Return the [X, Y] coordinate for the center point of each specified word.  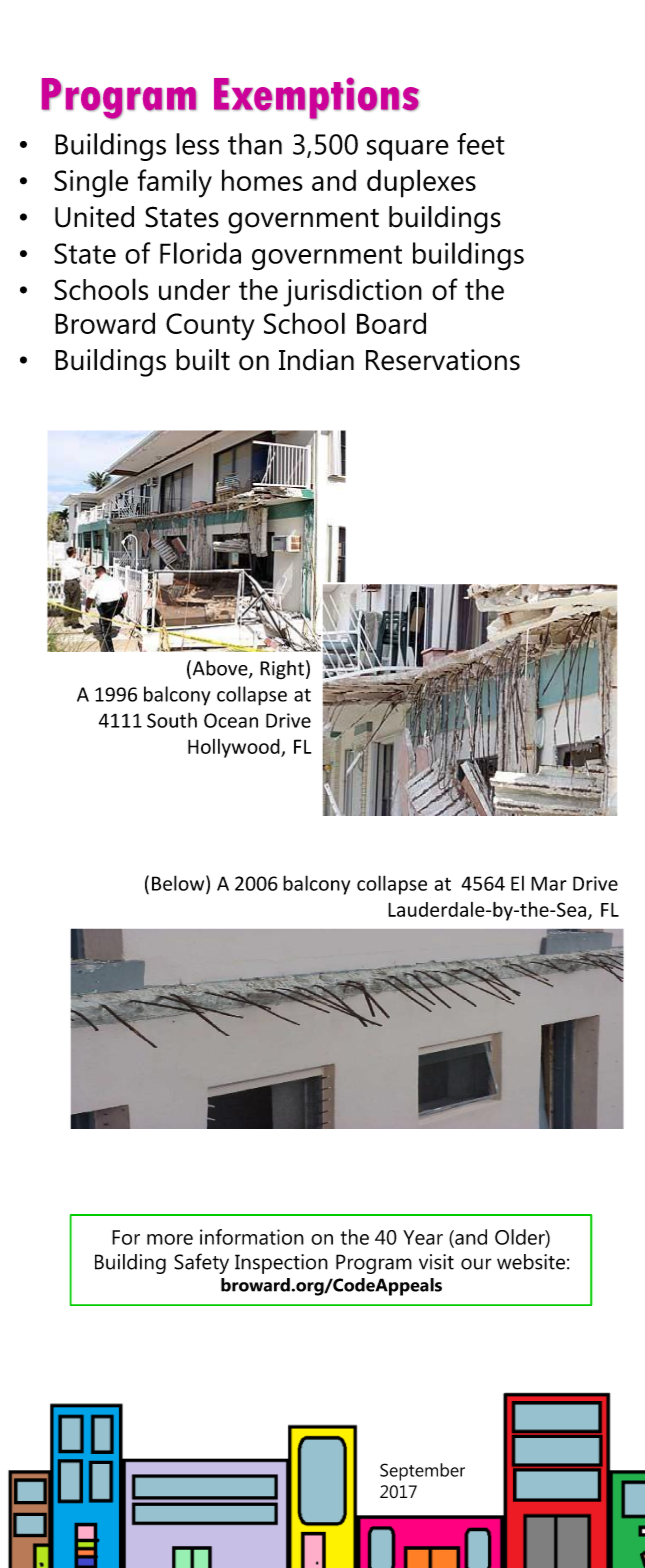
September [422, 1472]
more [170, 1239]
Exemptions [316, 98]
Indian [316, 360]
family [174, 183]
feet [481, 144]
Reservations [443, 360]
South [172, 720]
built [203, 360]
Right [282, 670]
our [476, 1264]
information [252, 1237]
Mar [549, 883]
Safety [201, 1263]
